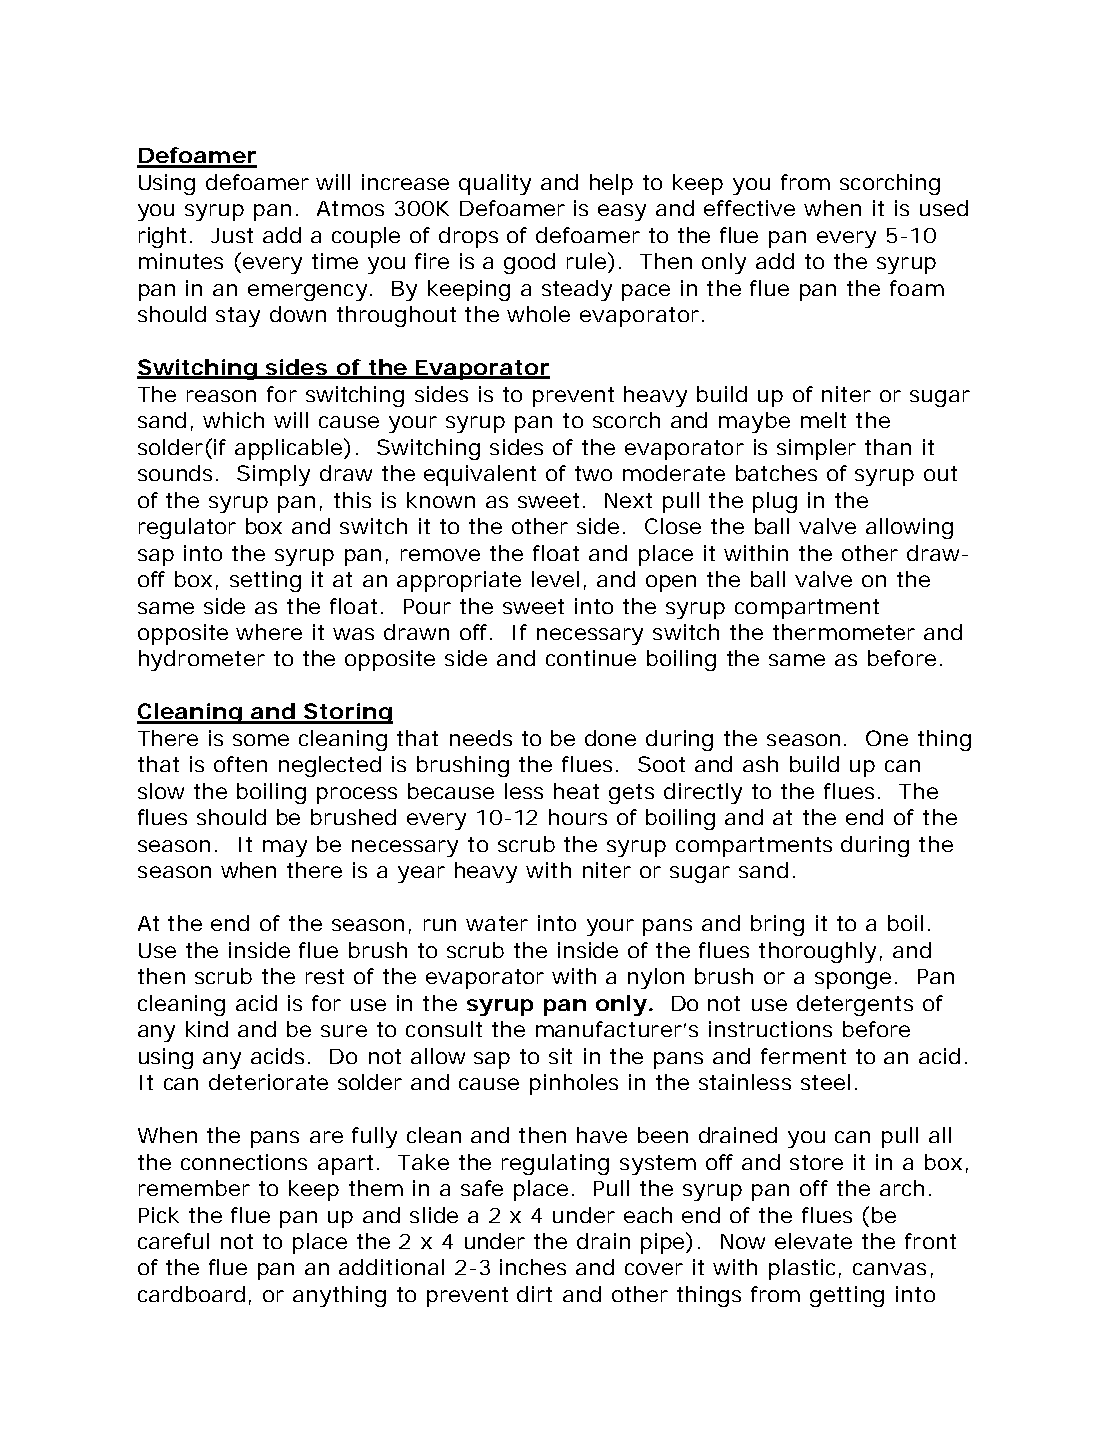 The width and height of the screenshot is (1111, 1438). Describe the element at coordinates (268, 1082) in the screenshot. I see `deteriorate` at that location.
